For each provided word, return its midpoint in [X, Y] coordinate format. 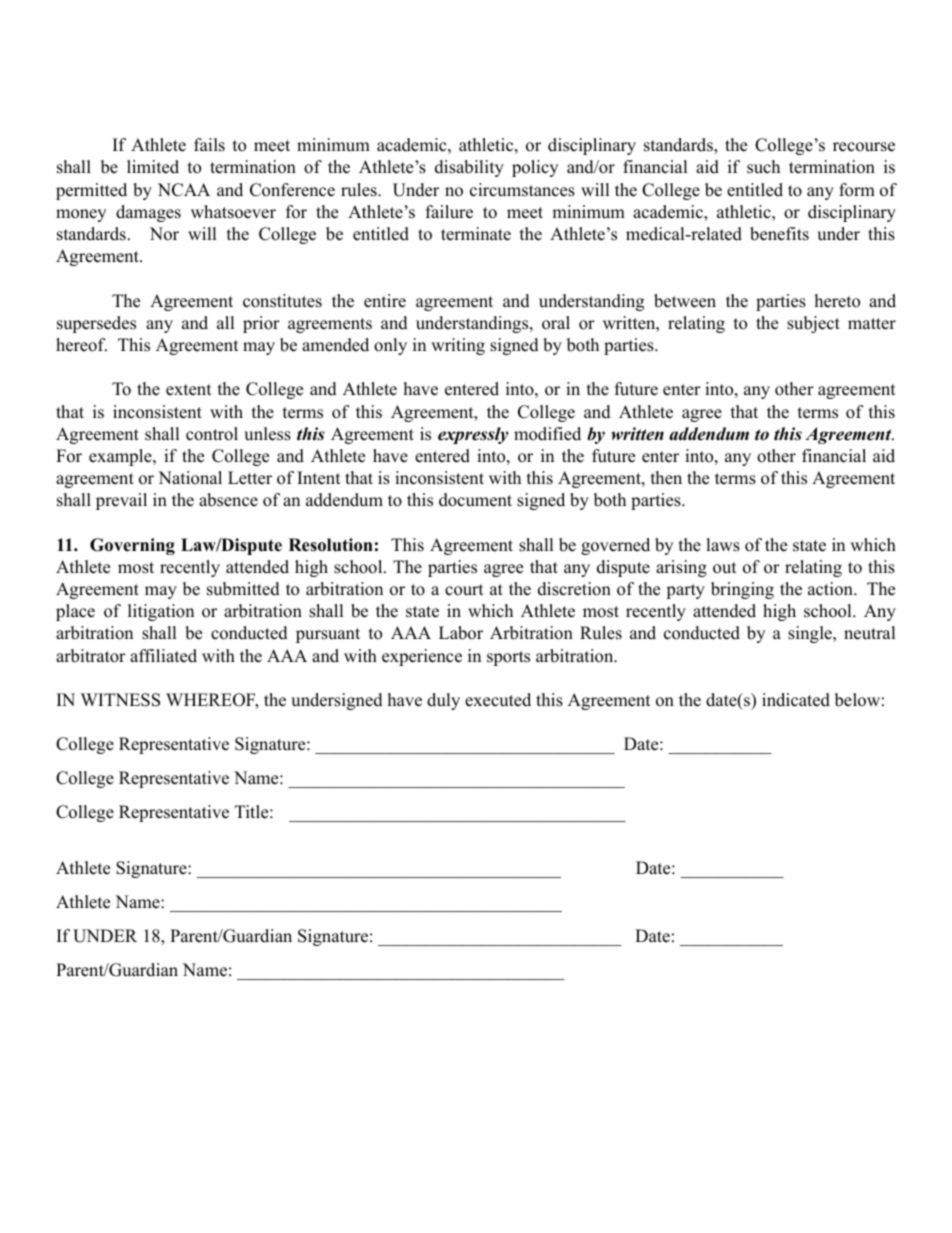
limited [153, 167]
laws [723, 545]
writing [458, 346]
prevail [121, 501]
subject [813, 324]
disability [469, 168]
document [475, 500]
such [763, 167]
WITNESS [120, 700]
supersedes [96, 324]
